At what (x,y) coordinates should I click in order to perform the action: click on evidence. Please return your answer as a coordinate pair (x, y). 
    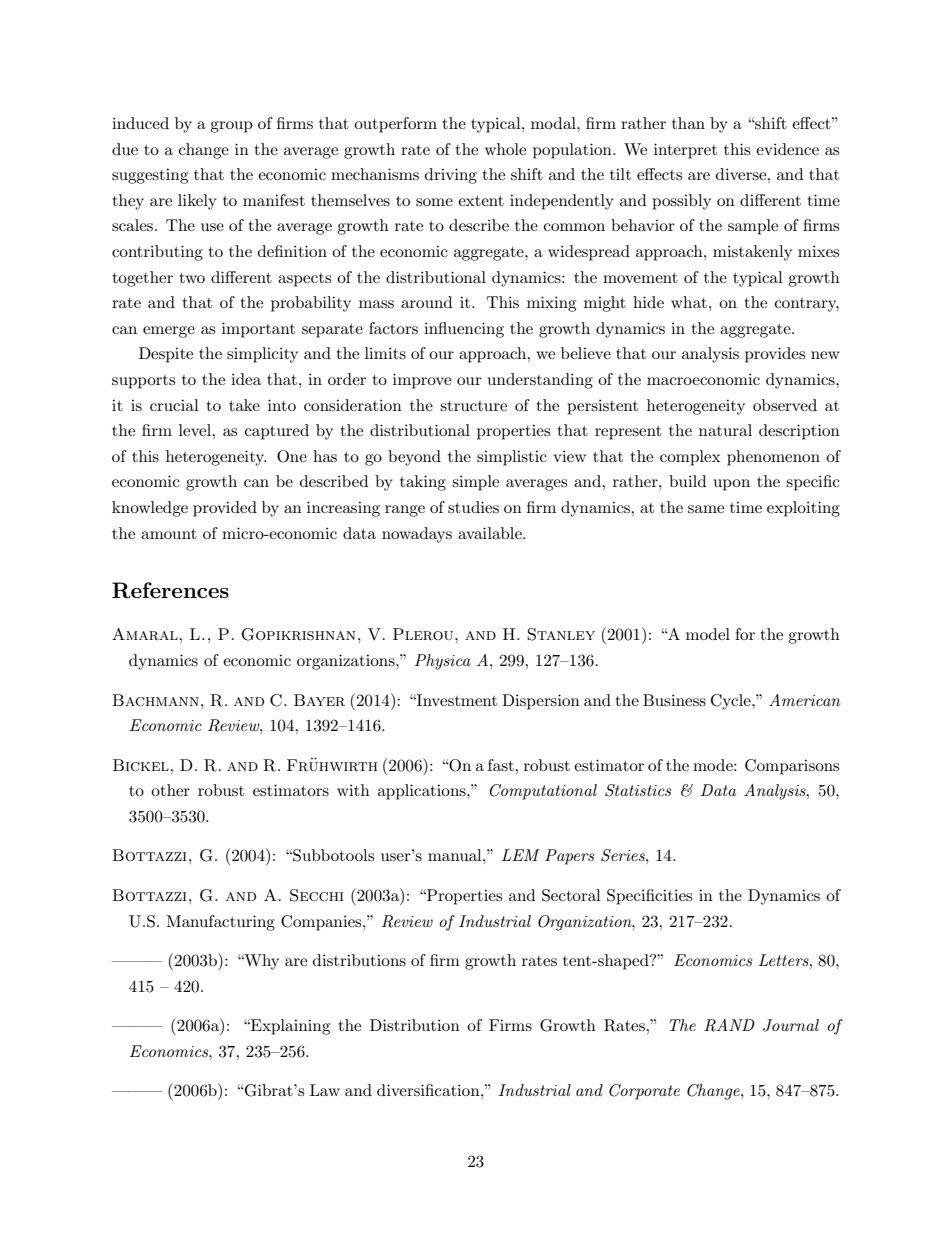
    Looking at the image, I should click on (787, 149).
